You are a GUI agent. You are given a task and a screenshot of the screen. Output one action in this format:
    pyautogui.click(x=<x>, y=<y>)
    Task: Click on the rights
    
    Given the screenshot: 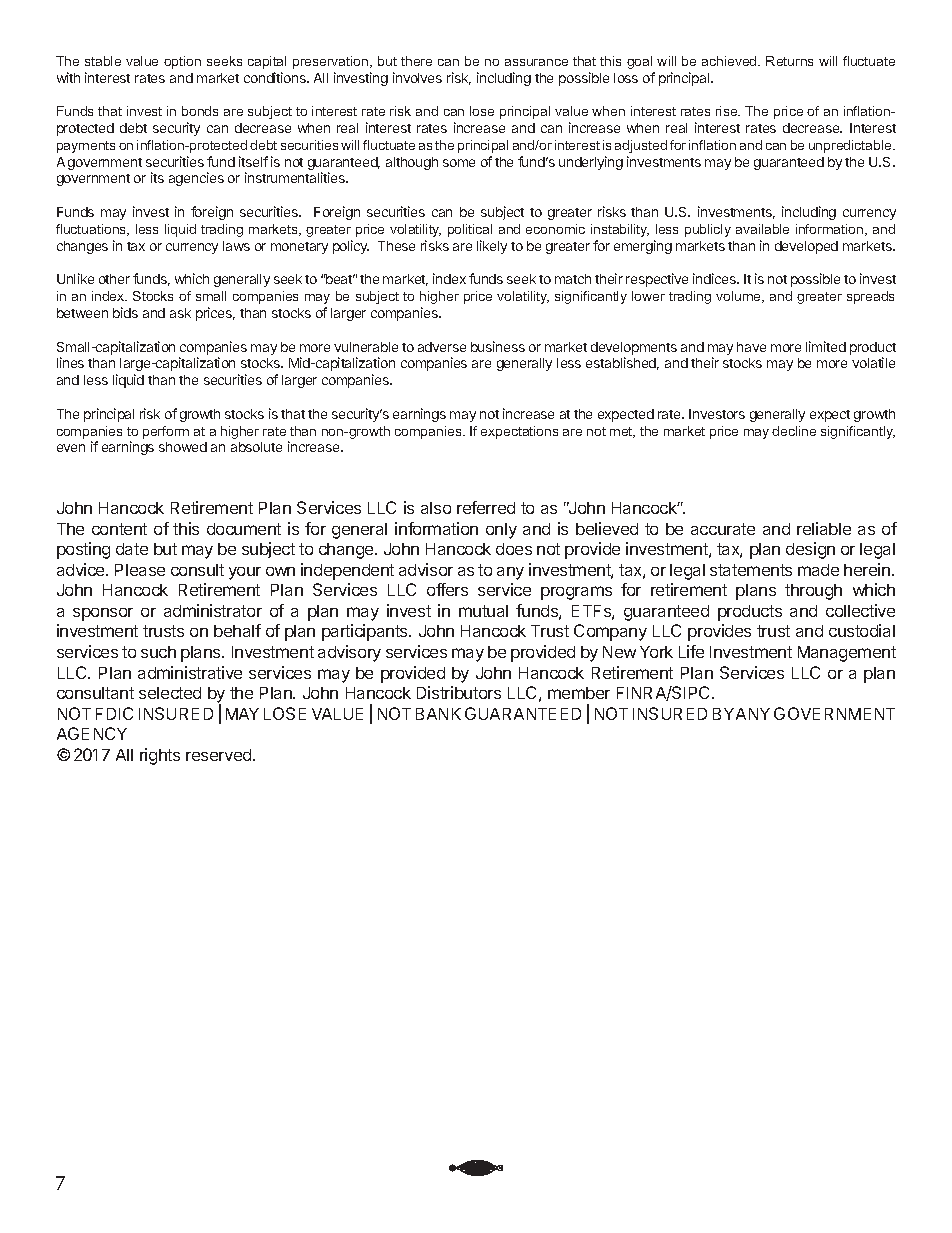 What is the action you would take?
    pyautogui.click(x=160, y=756)
